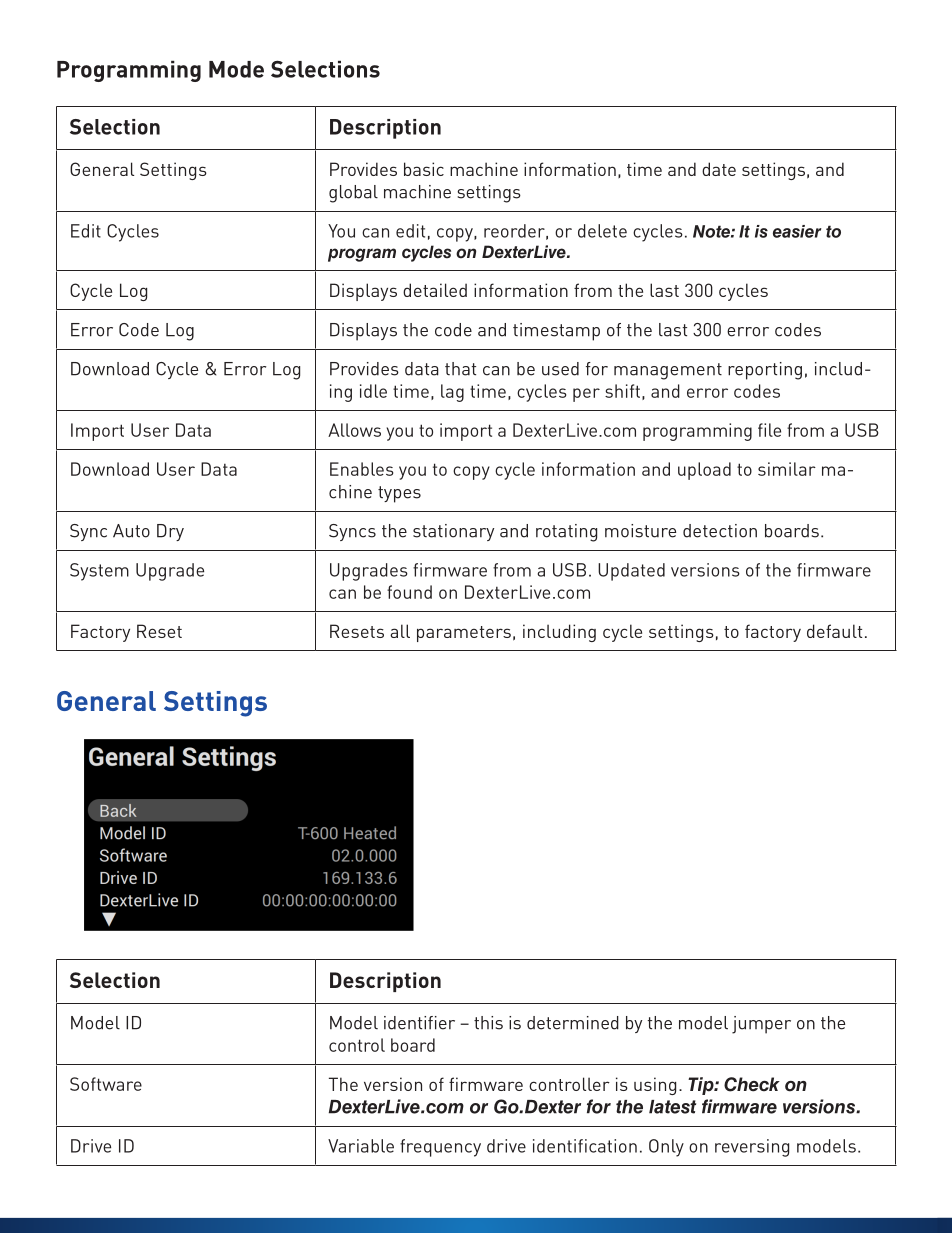  Describe the element at coordinates (573, 1023) in the document. I see `determined` at that location.
